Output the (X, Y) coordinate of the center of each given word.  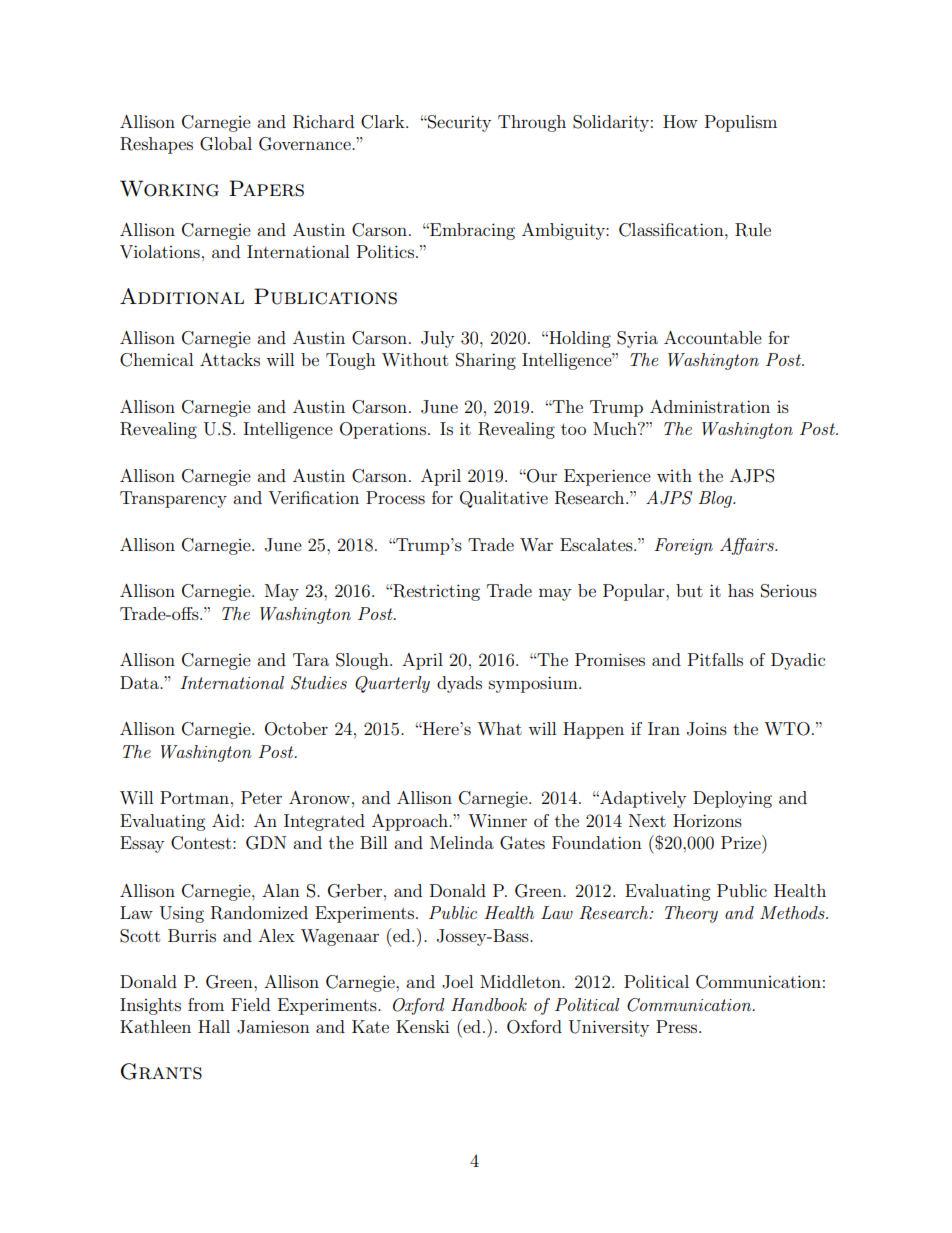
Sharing (486, 361)
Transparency (173, 499)
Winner (497, 820)
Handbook (489, 1004)
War (536, 544)
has (741, 590)
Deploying (732, 799)
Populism (741, 123)
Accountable (713, 337)
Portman (194, 797)
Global (226, 144)
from (206, 1004)
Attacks (230, 359)
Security (458, 123)
